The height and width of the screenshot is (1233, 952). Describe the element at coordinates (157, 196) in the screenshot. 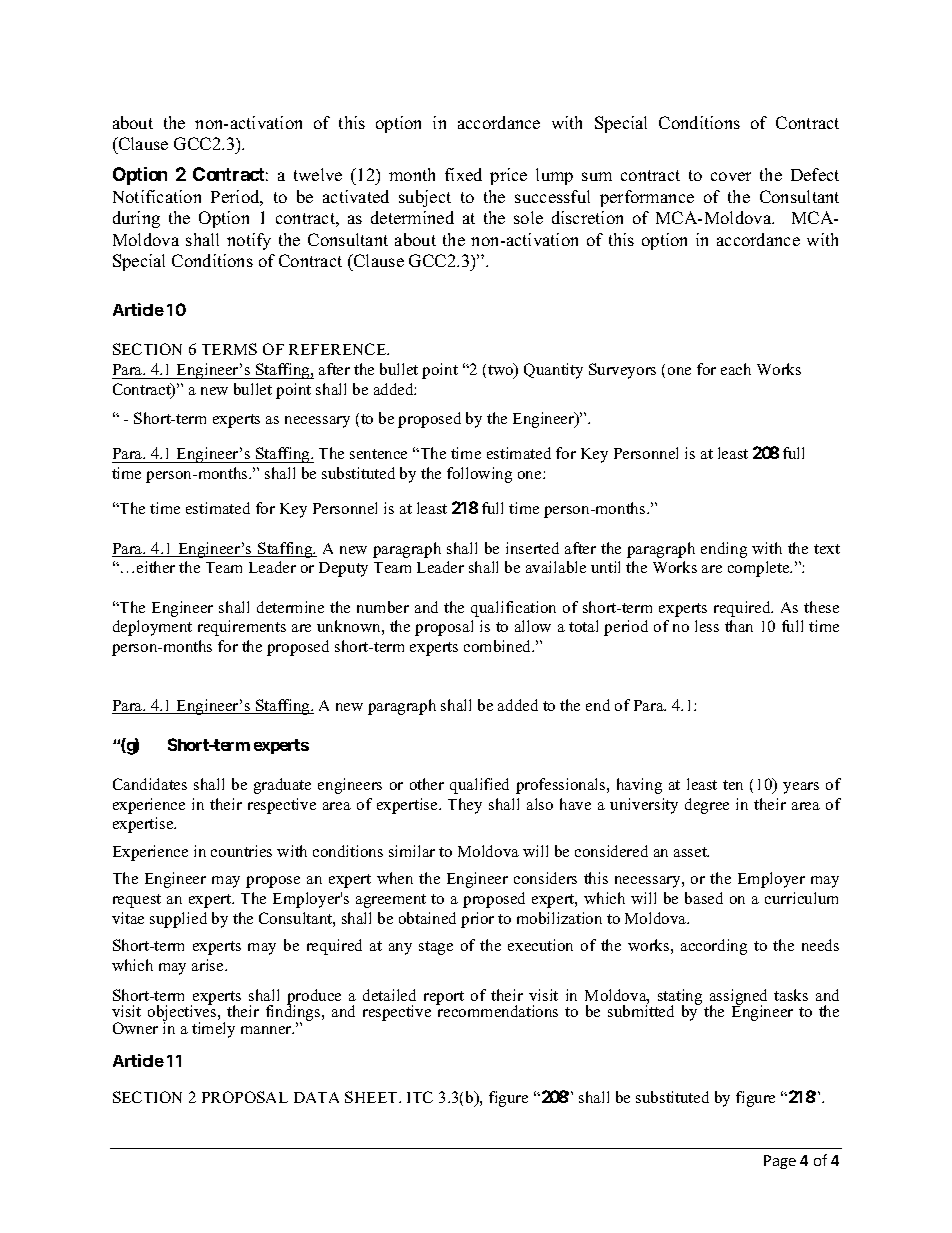

I see `Notification` at that location.
